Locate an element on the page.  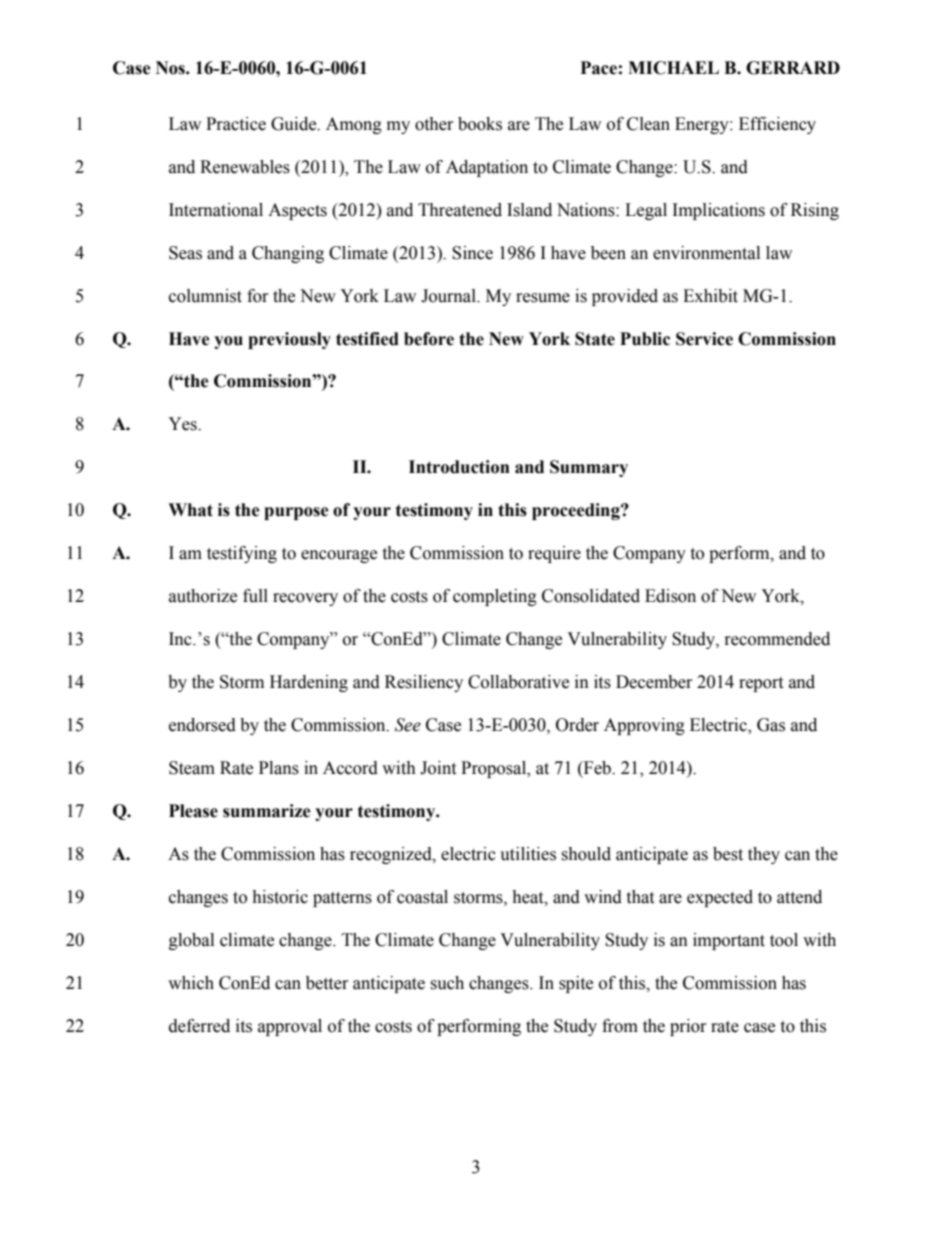
Edison is located at coordinates (670, 596).
